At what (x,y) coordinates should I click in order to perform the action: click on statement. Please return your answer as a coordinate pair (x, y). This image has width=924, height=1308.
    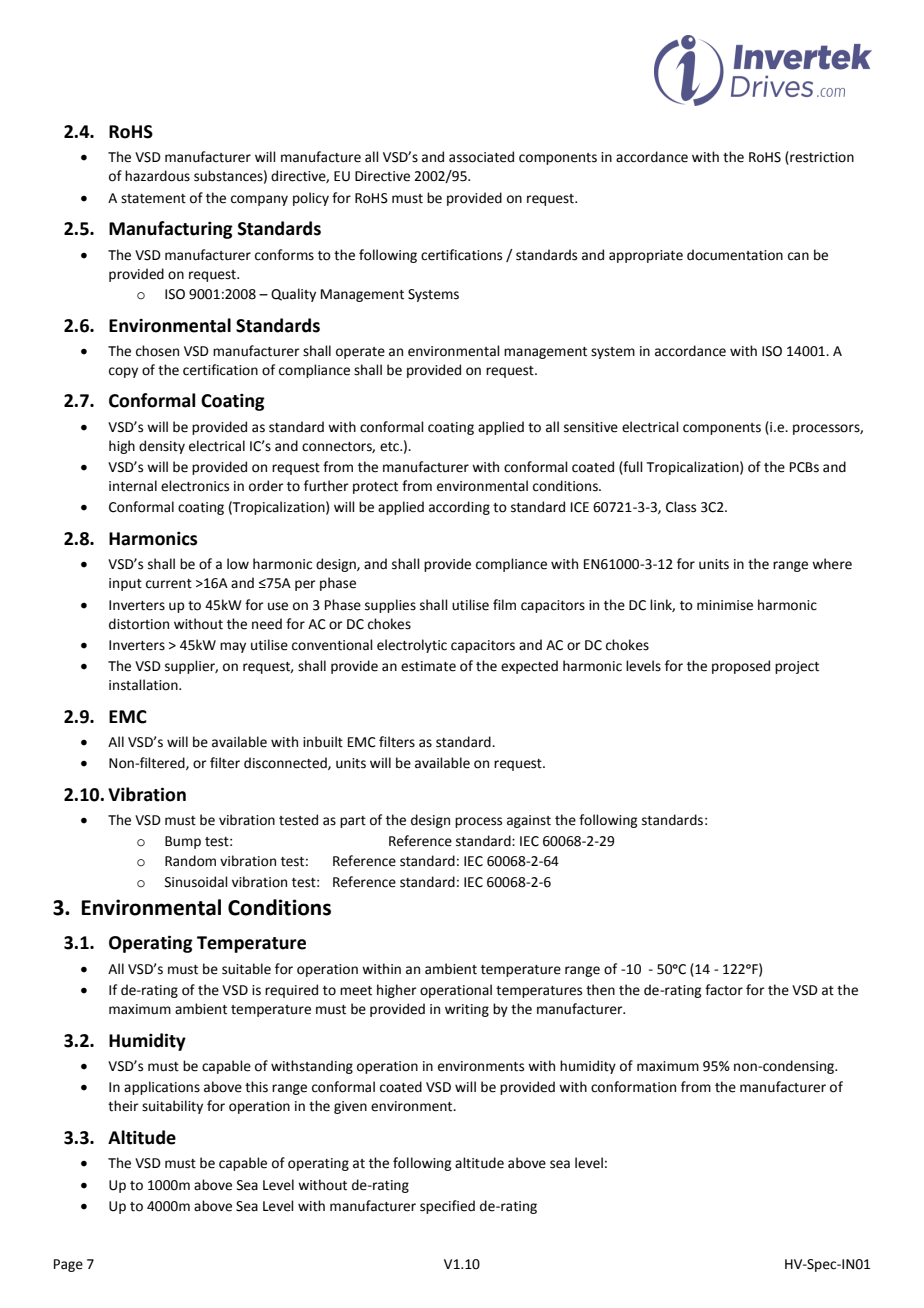
    Looking at the image, I should click on (153, 199).
